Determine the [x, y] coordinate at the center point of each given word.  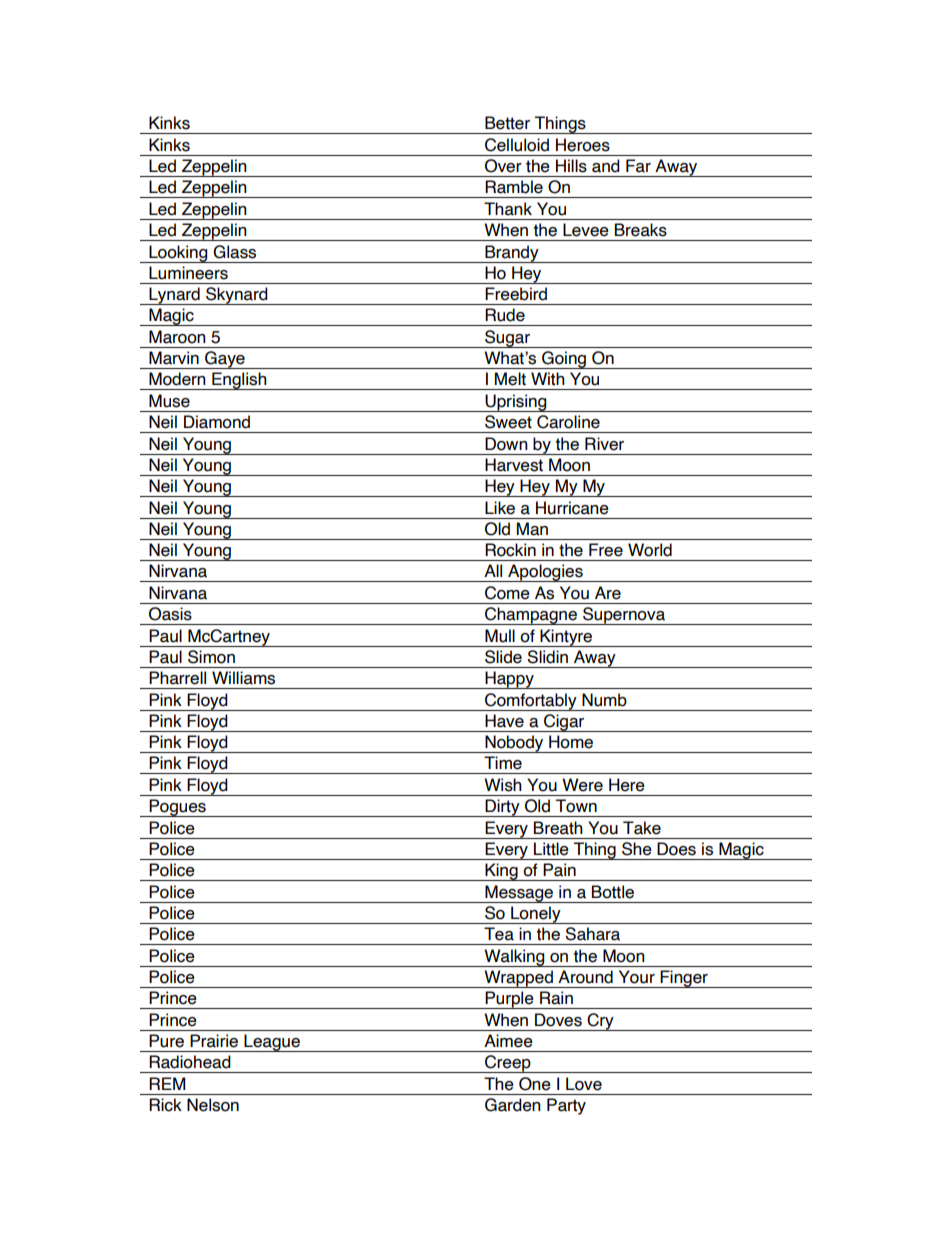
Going [564, 360]
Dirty [502, 808]
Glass [234, 252]
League [272, 1043]
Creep [508, 1064]
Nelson [213, 1105]
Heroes [583, 145]
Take [642, 828]
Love [584, 1084]
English [239, 381]
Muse [169, 401]
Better [507, 123]
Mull [500, 636]
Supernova [624, 616]
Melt [510, 379]
